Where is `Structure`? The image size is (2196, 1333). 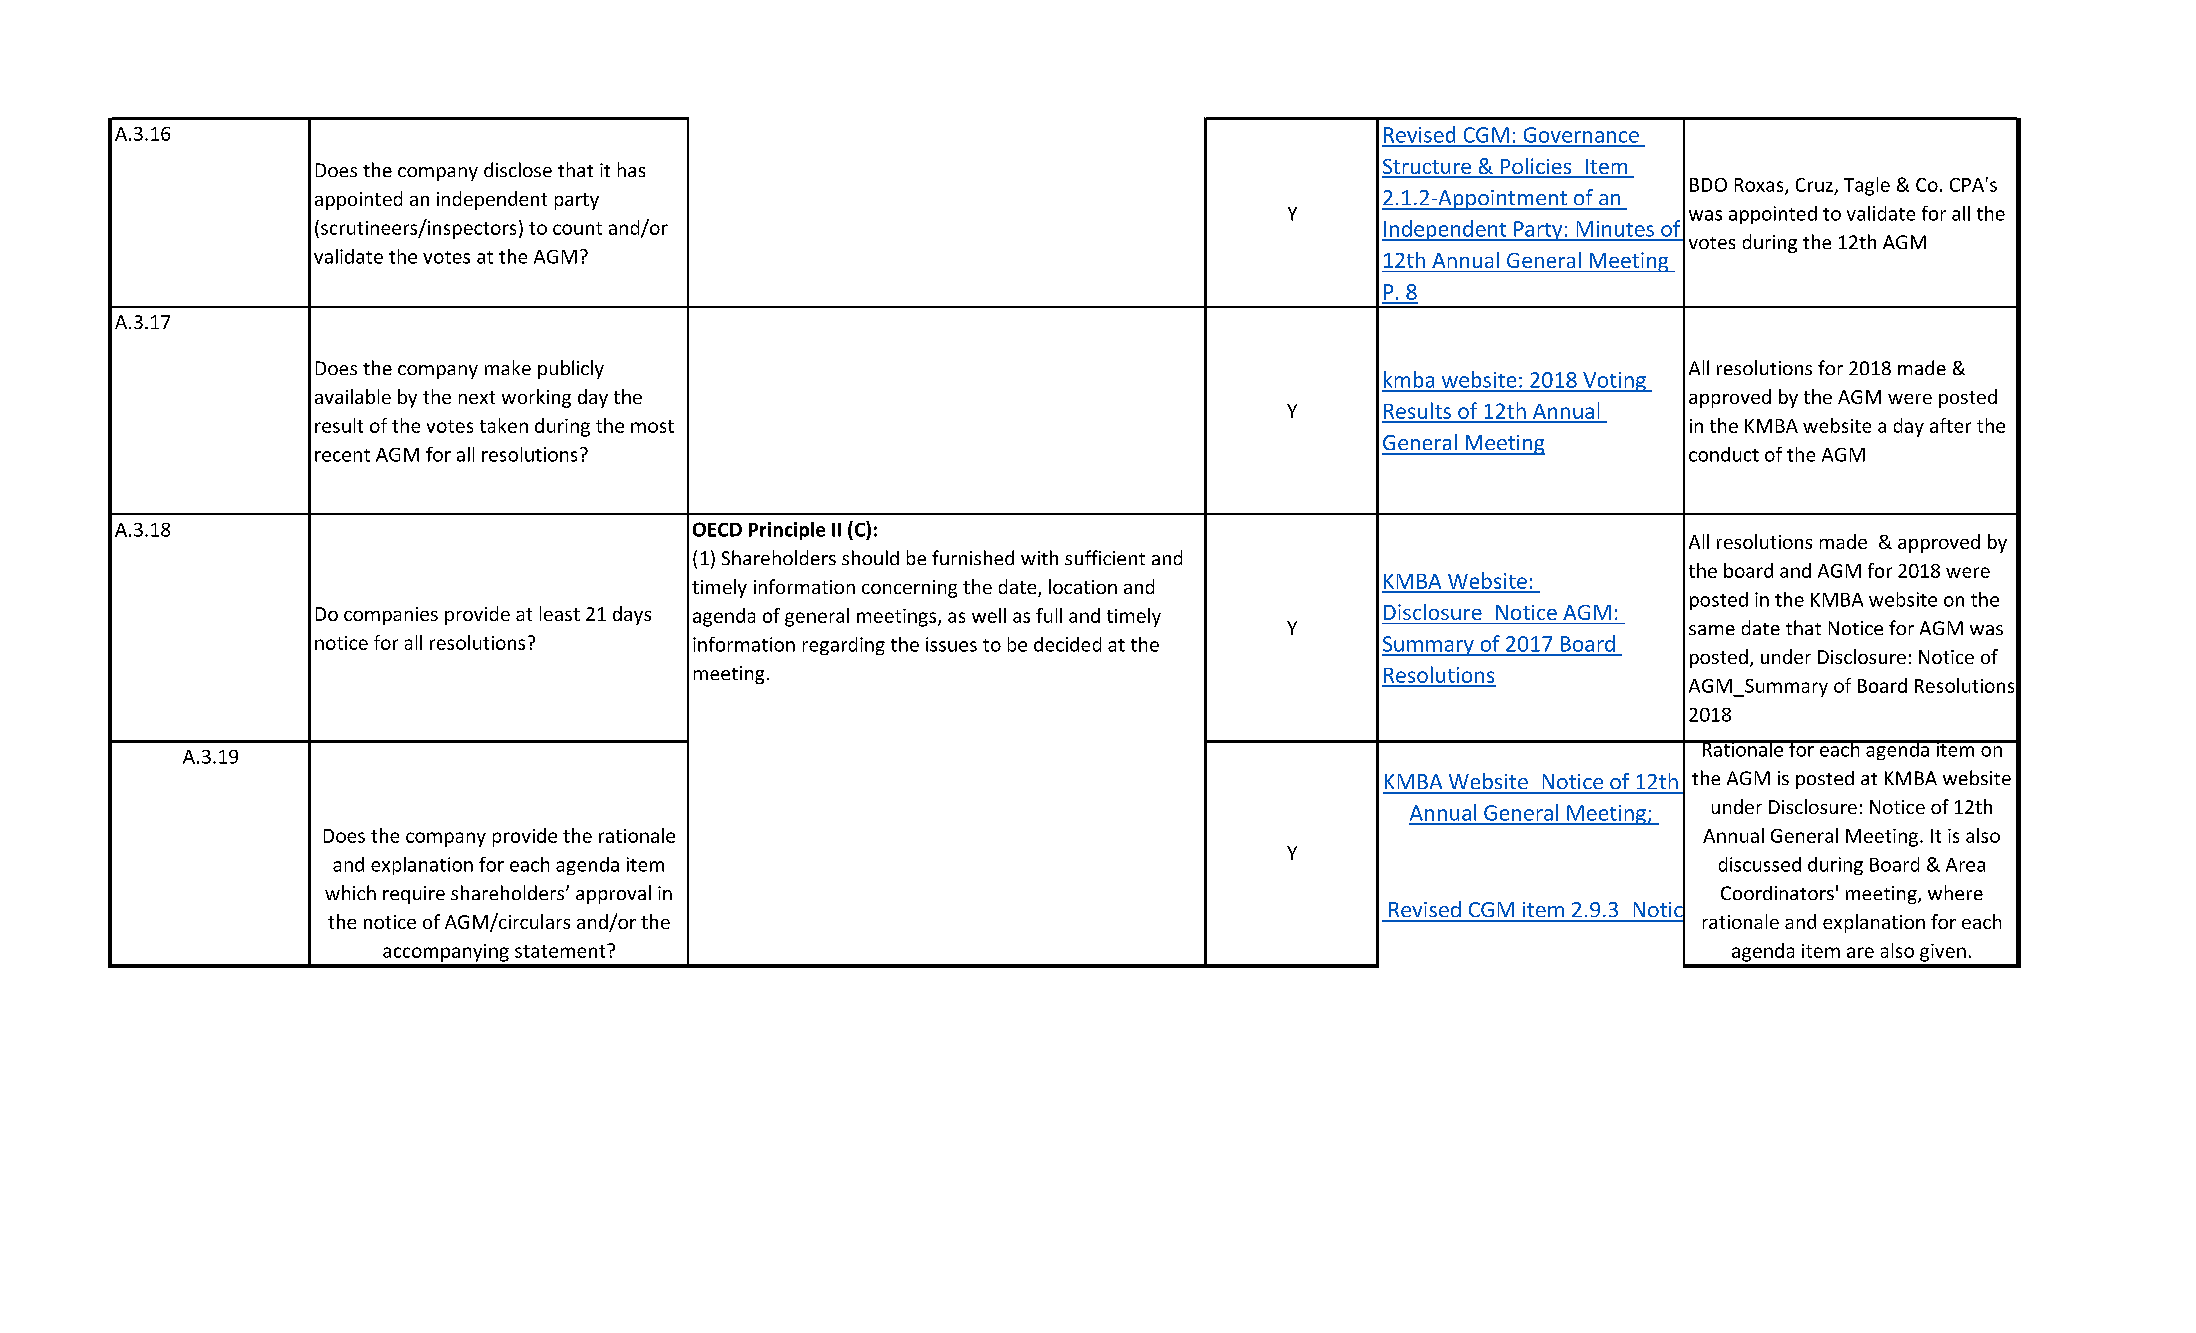 Structure is located at coordinates (1428, 168).
